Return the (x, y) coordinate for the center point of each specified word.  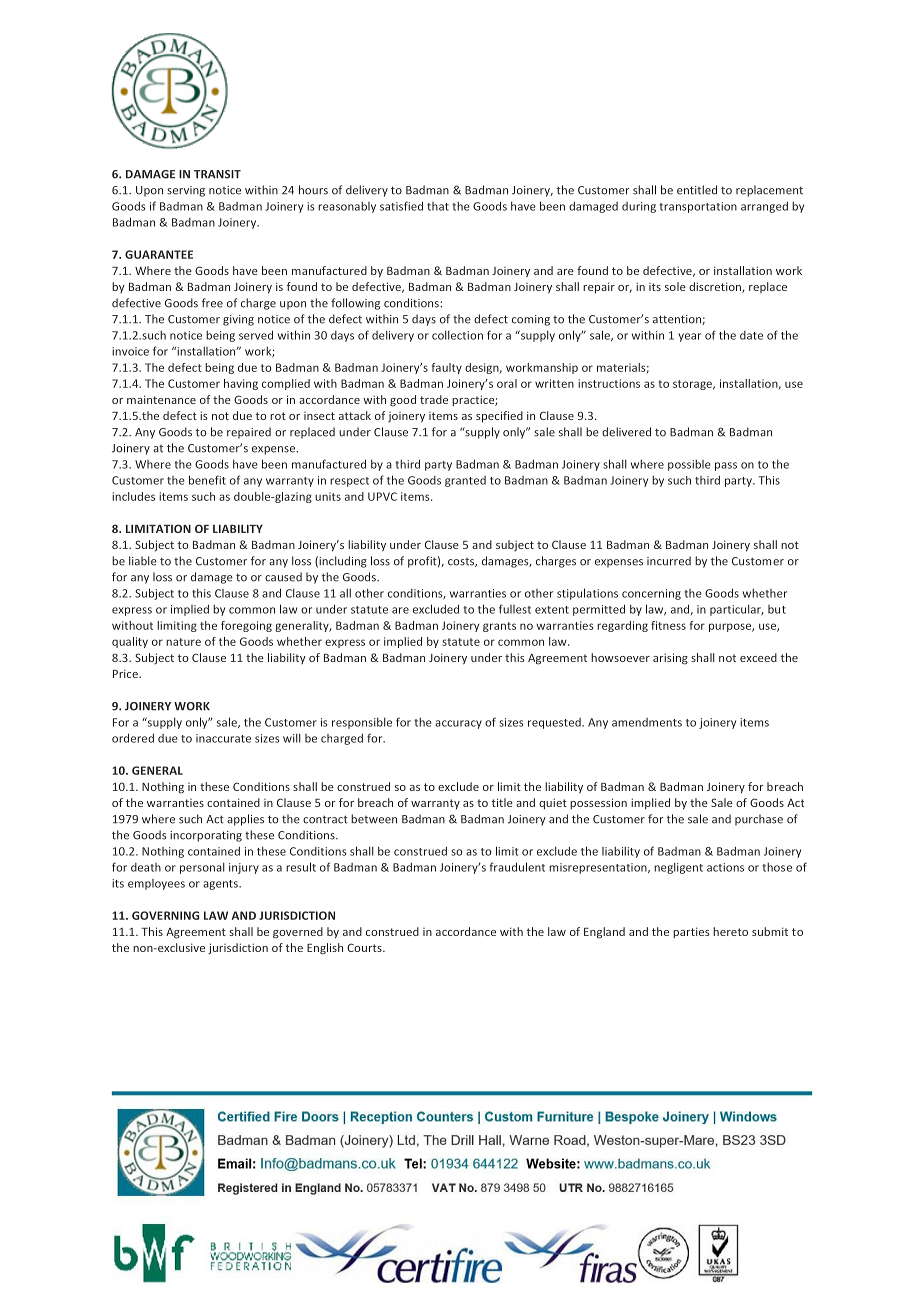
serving (186, 191)
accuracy (458, 724)
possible (689, 465)
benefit (207, 480)
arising (670, 659)
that (438, 206)
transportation (698, 207)
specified (499, 417)
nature (183, 642)
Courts (365, 947)
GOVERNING (165, 915)
